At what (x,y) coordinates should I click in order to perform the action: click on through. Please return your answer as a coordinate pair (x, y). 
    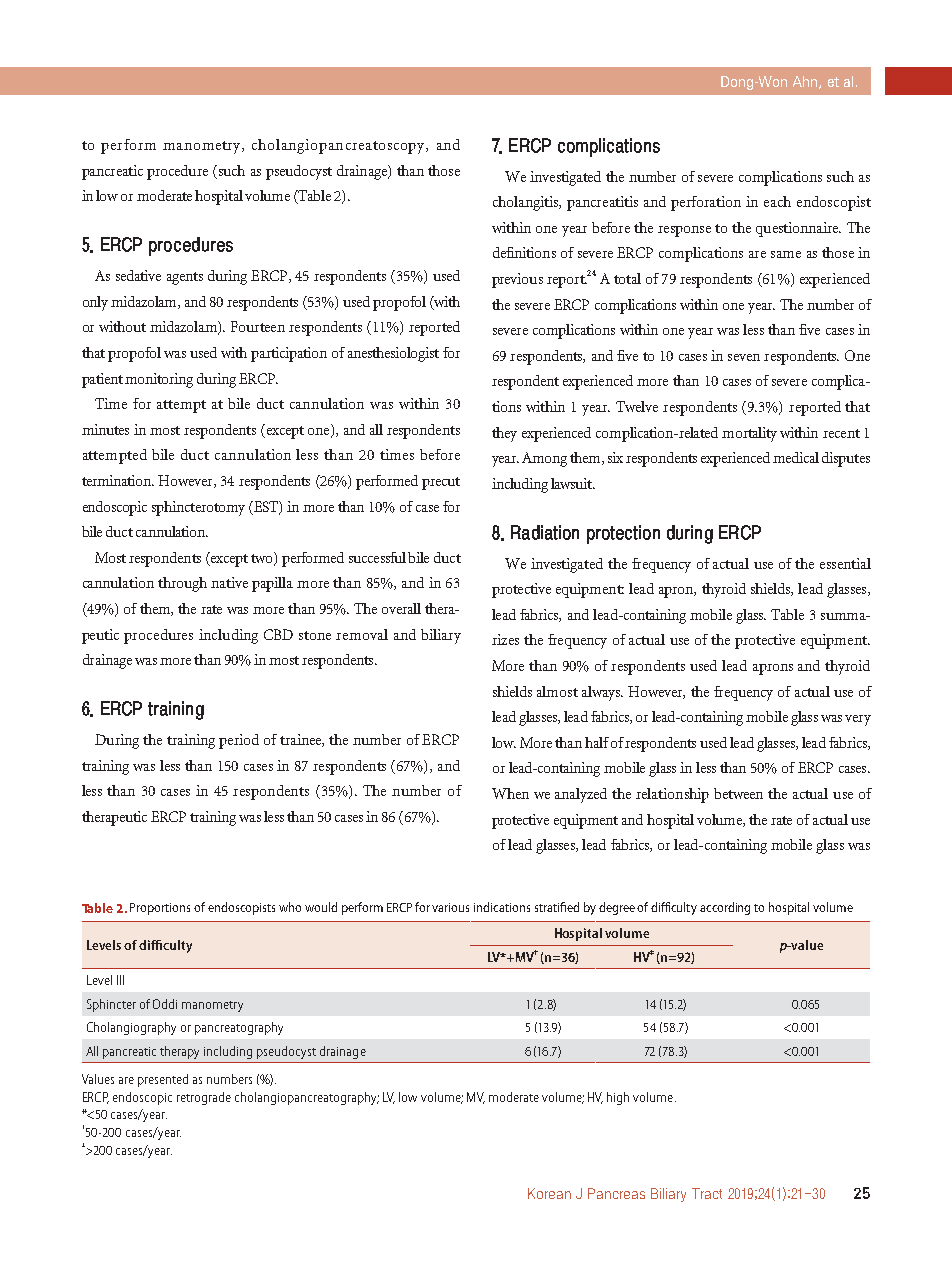
    Looking at the image, I should click on (182, 584).
